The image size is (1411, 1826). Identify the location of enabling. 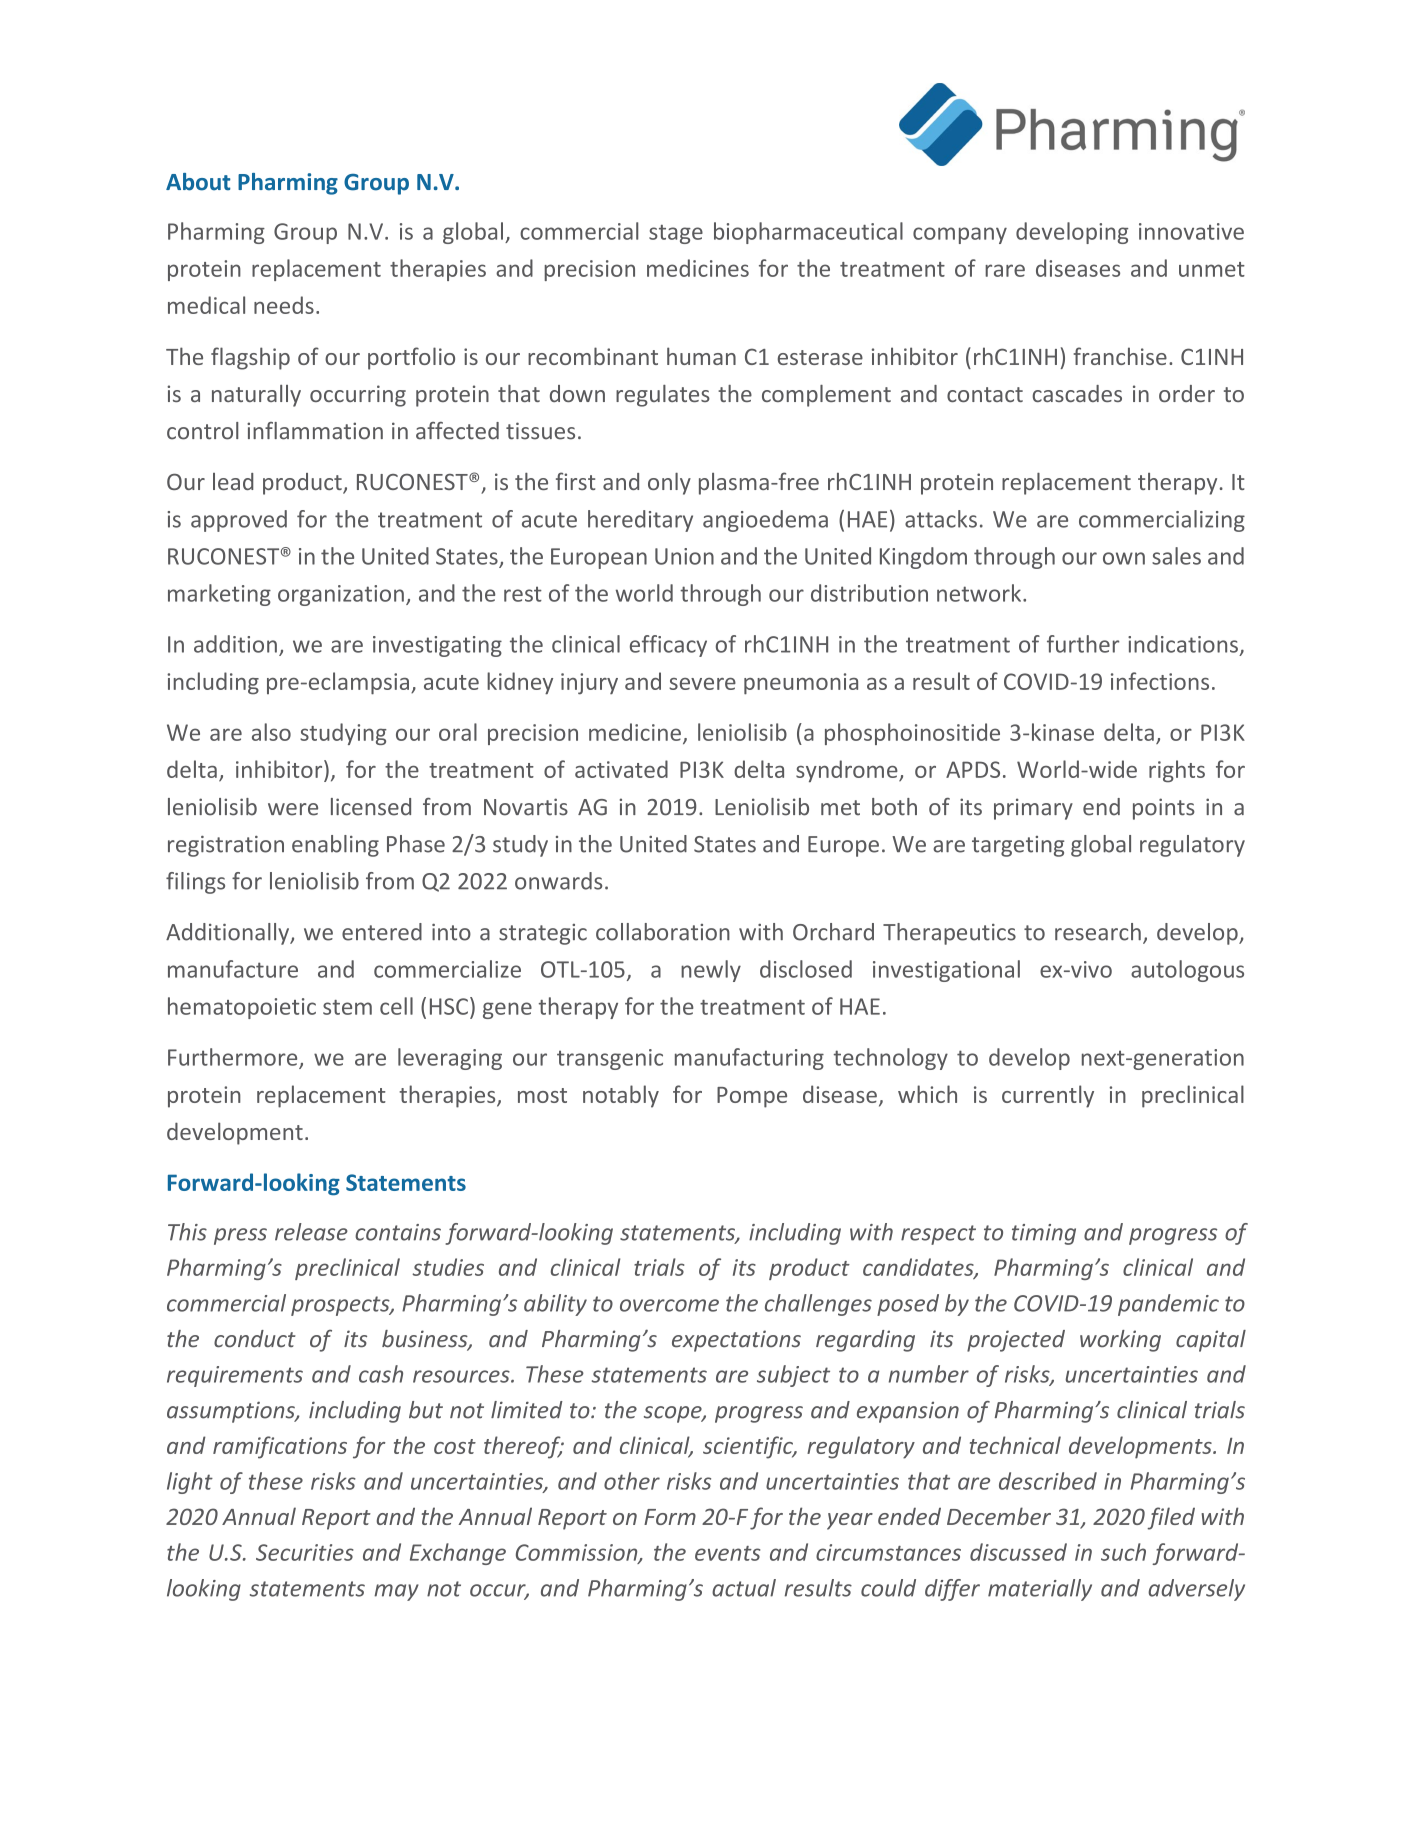
(335, 846).
